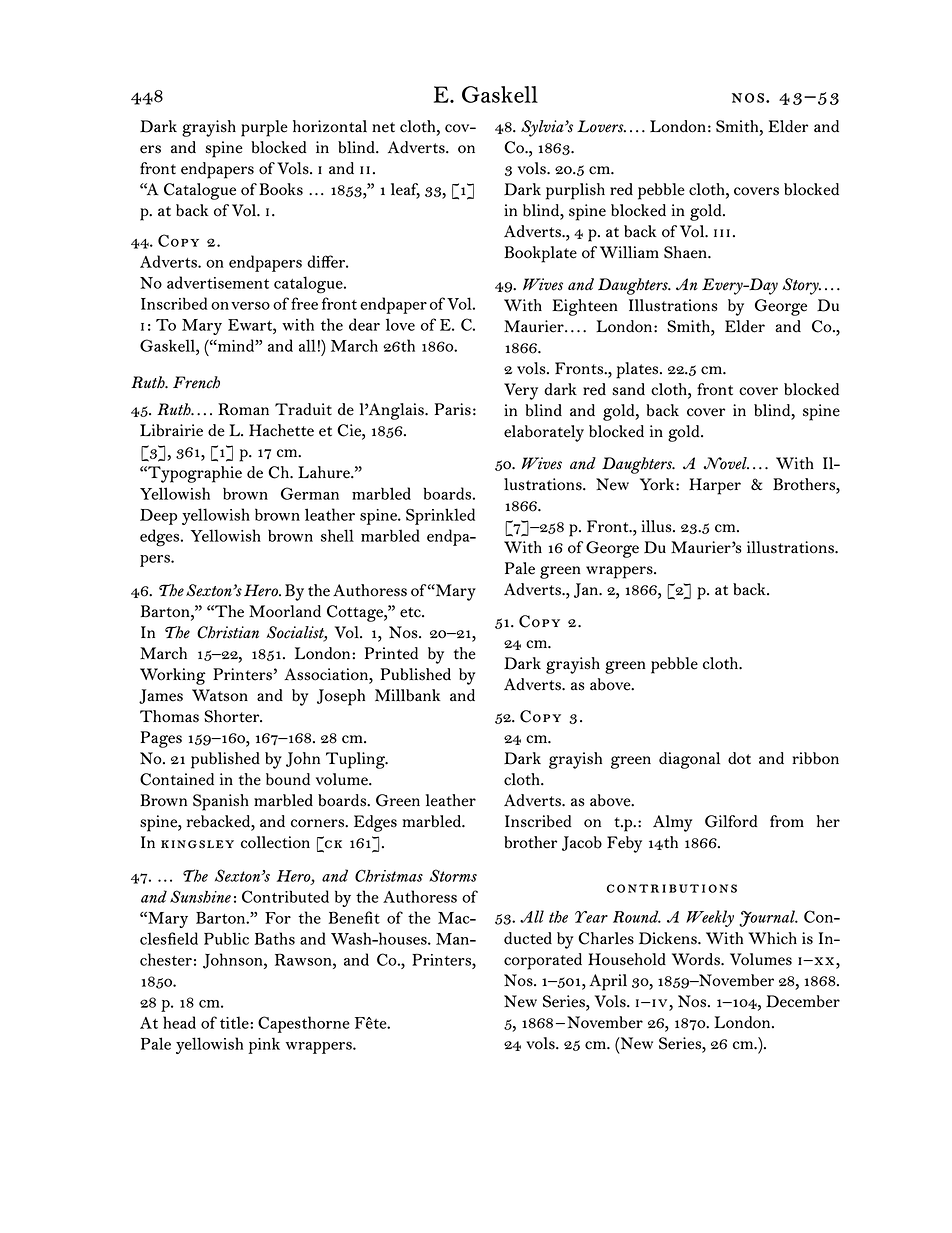  What do you see at coordinates (453, 409) in the page?
I see `Paris` at bounding box center [453, 409].
